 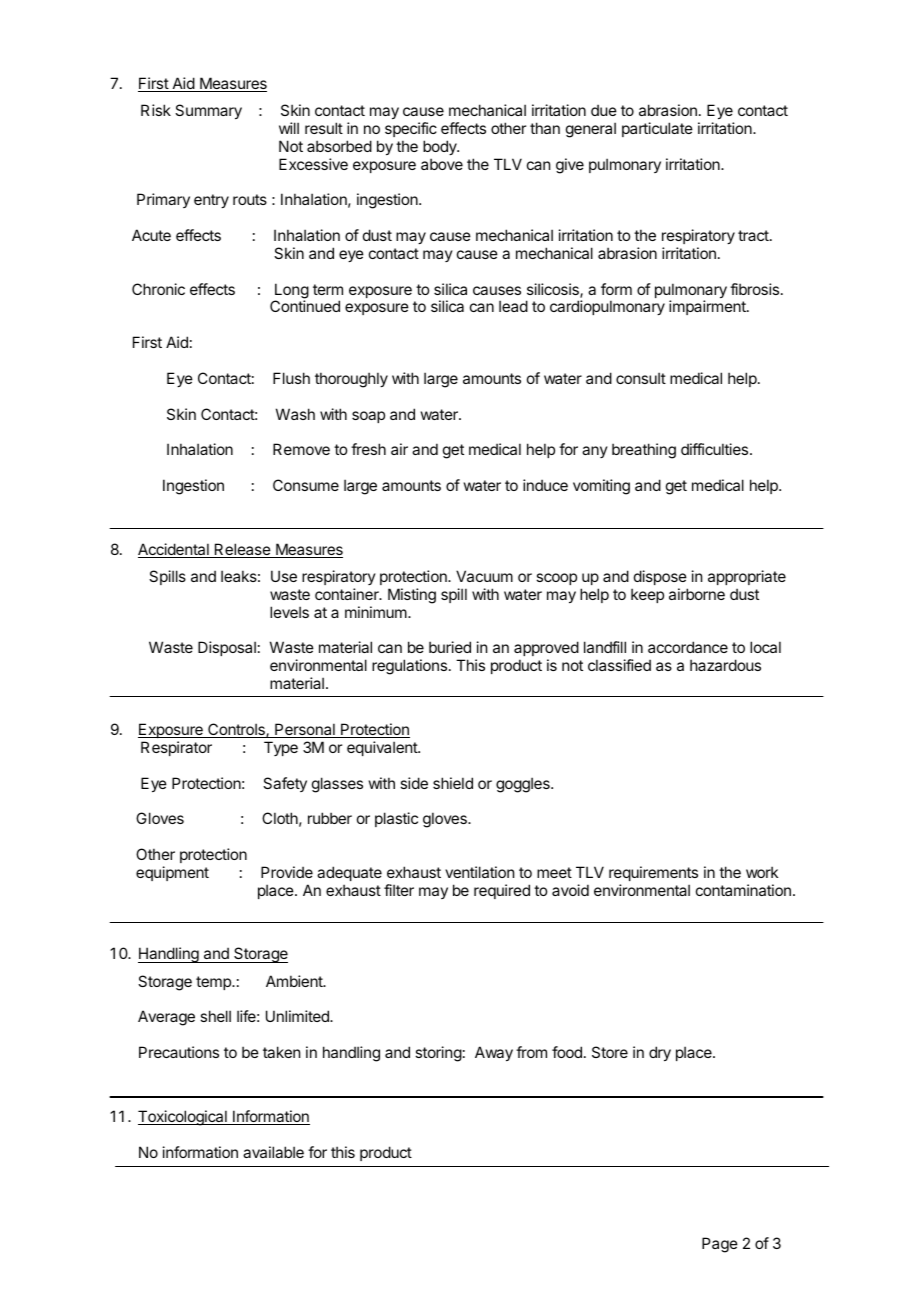 I want to click on particulate, so click(x=657, y=129).
